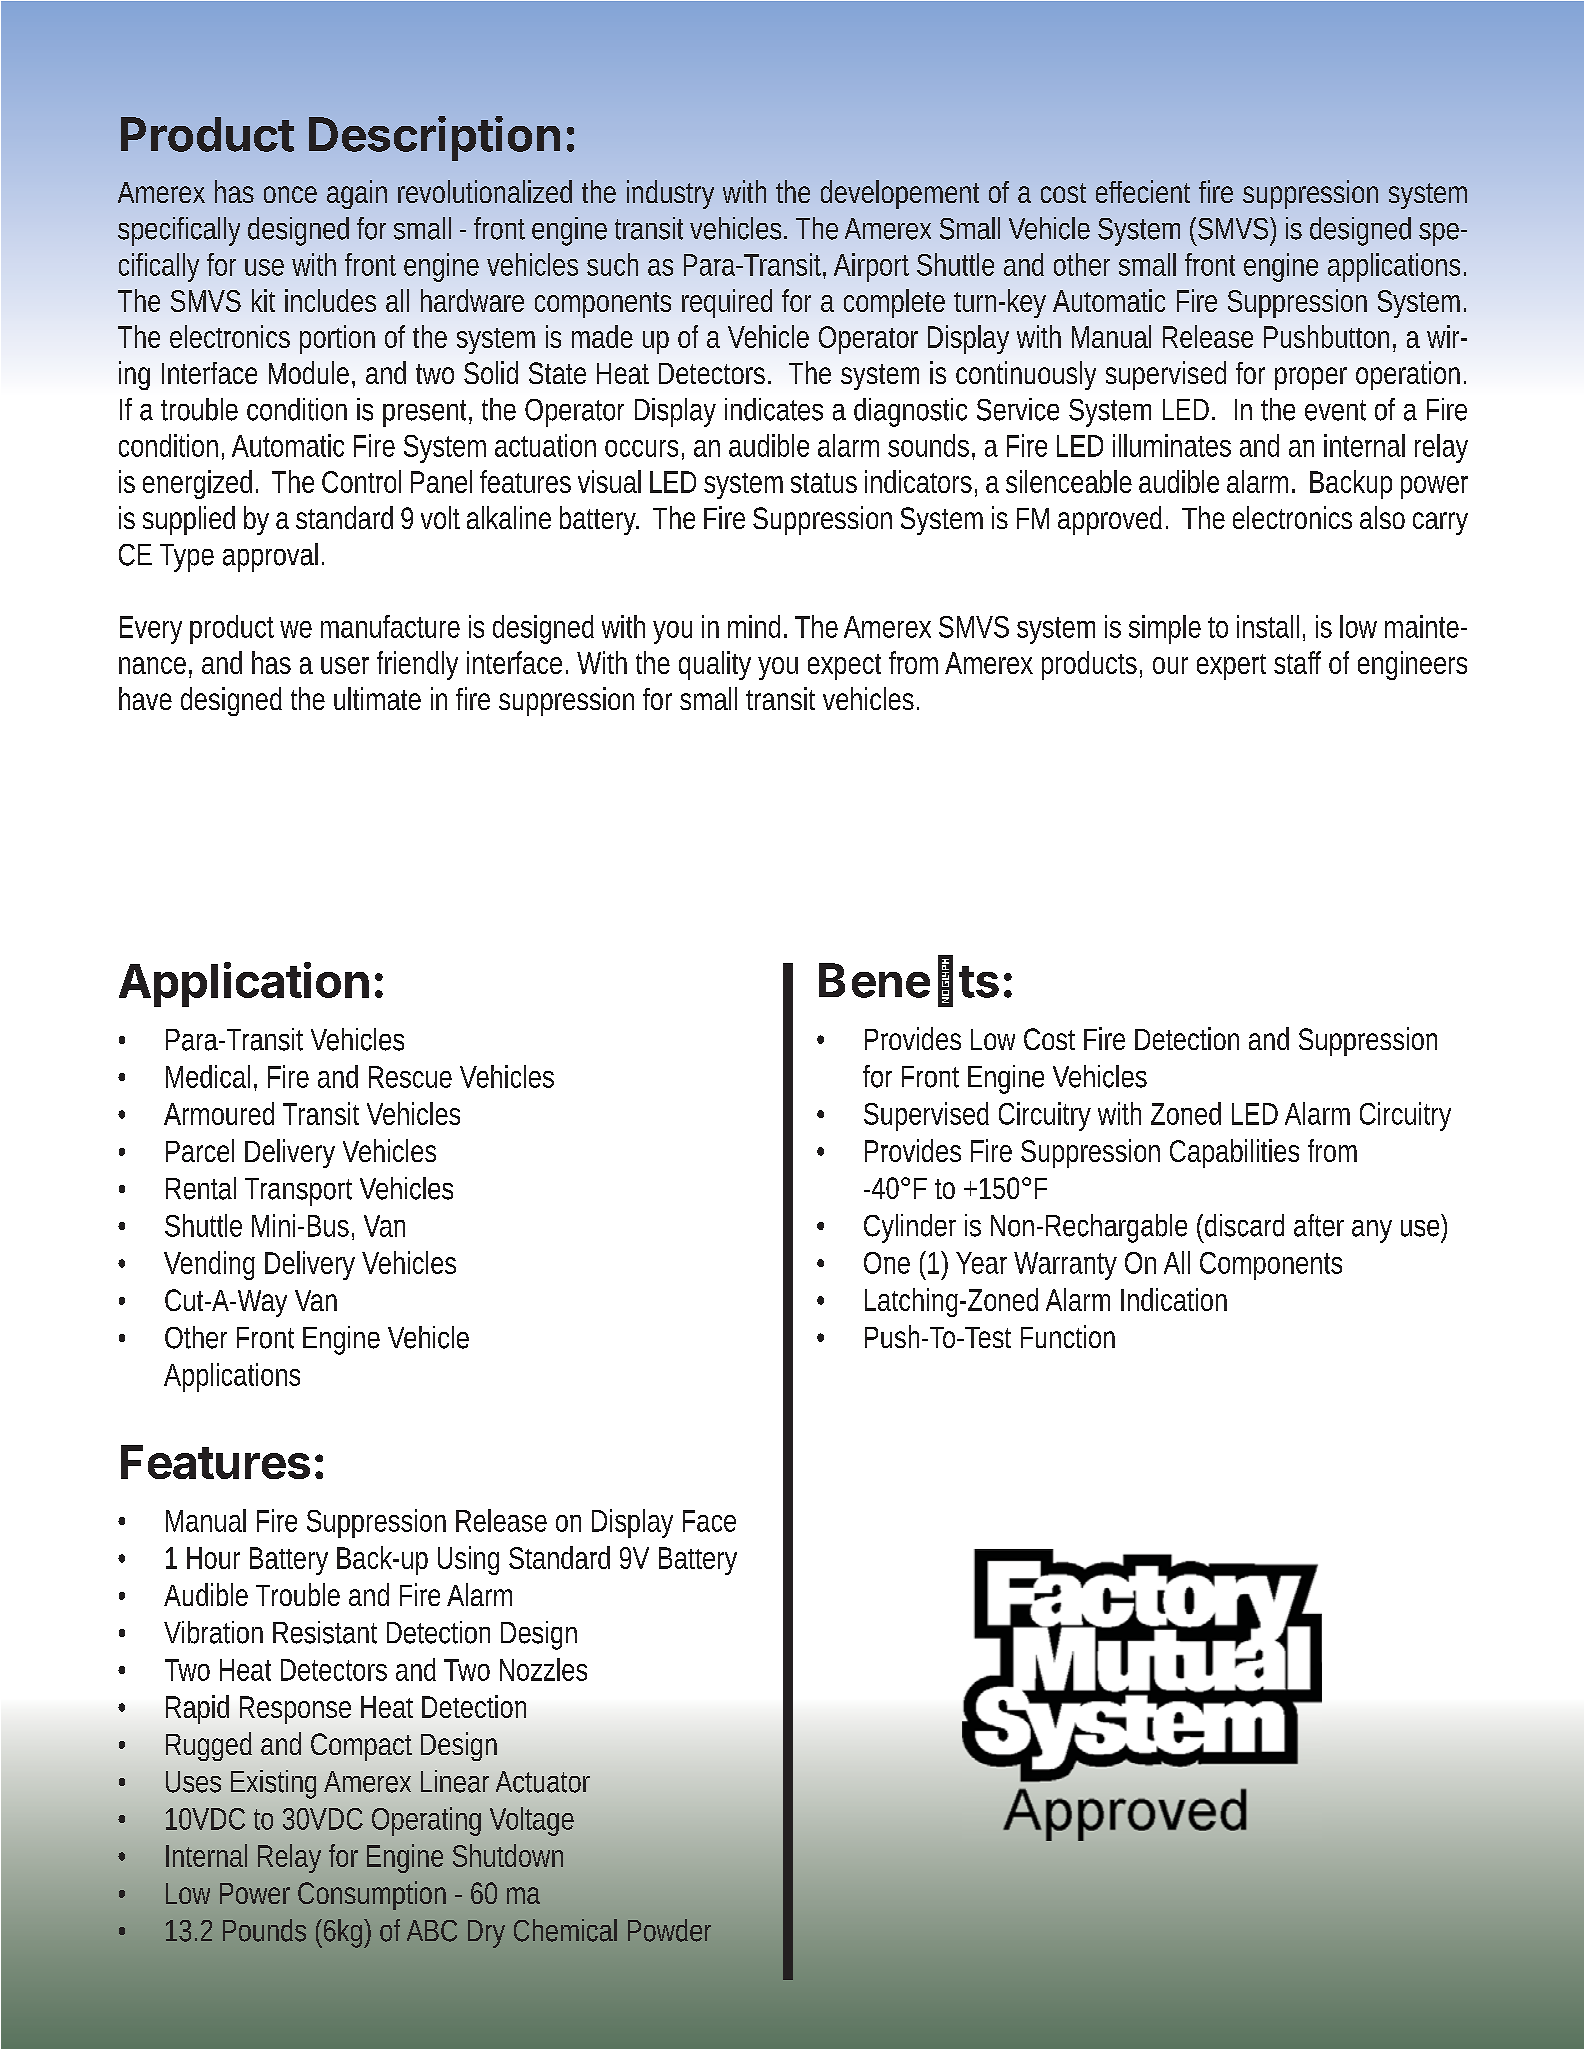 The height and width of the screenshot is (2049, 1584). Describe the element at coordinates (213, 1558) in the screenshot. I see `Hour` at that location.
